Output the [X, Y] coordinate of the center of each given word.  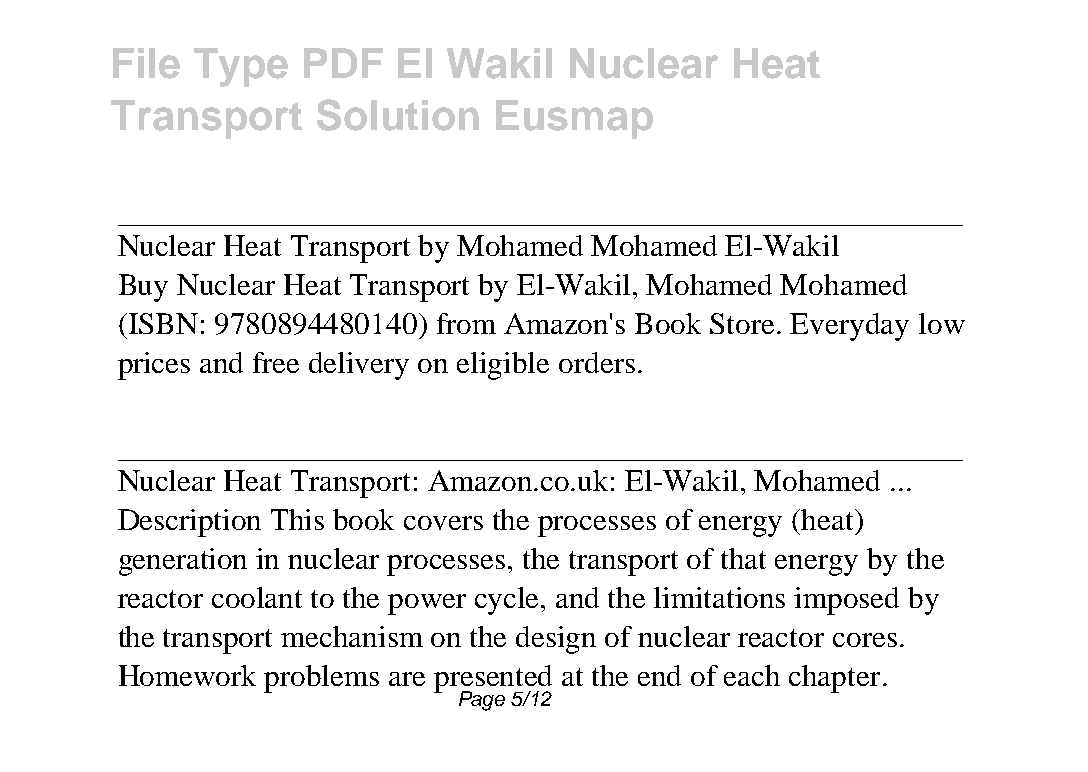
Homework [187, 675]
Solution [398, 115]
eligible [503, 366]
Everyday [849, 327]
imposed [846, 601]
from [466, 323]
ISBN [162, 323]
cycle [508, 601]
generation [183, 562]
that [743, 558]
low [942, 323]
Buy [143, 288]
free [276, 362]
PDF [343, 63]
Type [241, 67]
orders [597, 362]
